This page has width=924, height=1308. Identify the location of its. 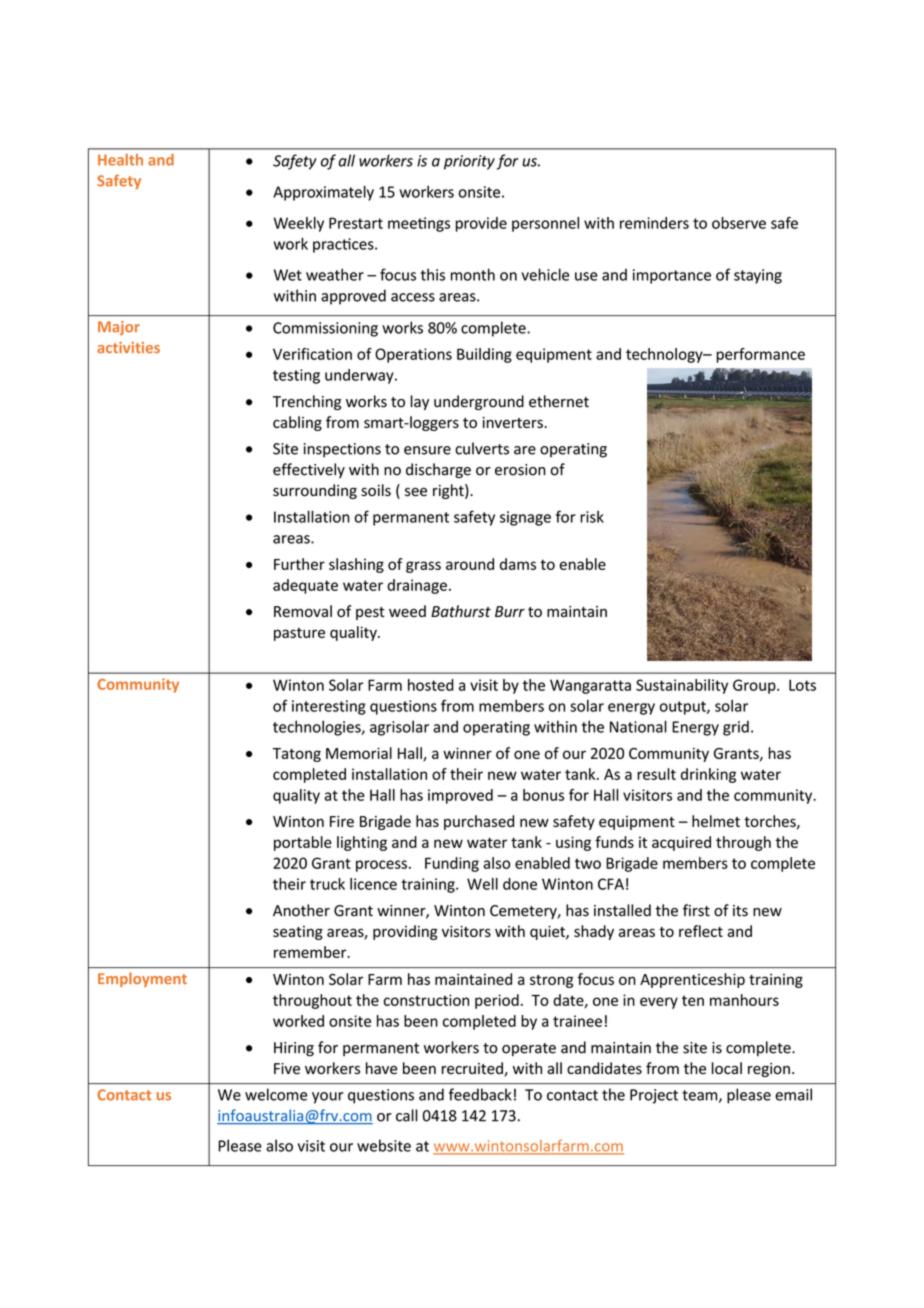
(740, 911).
